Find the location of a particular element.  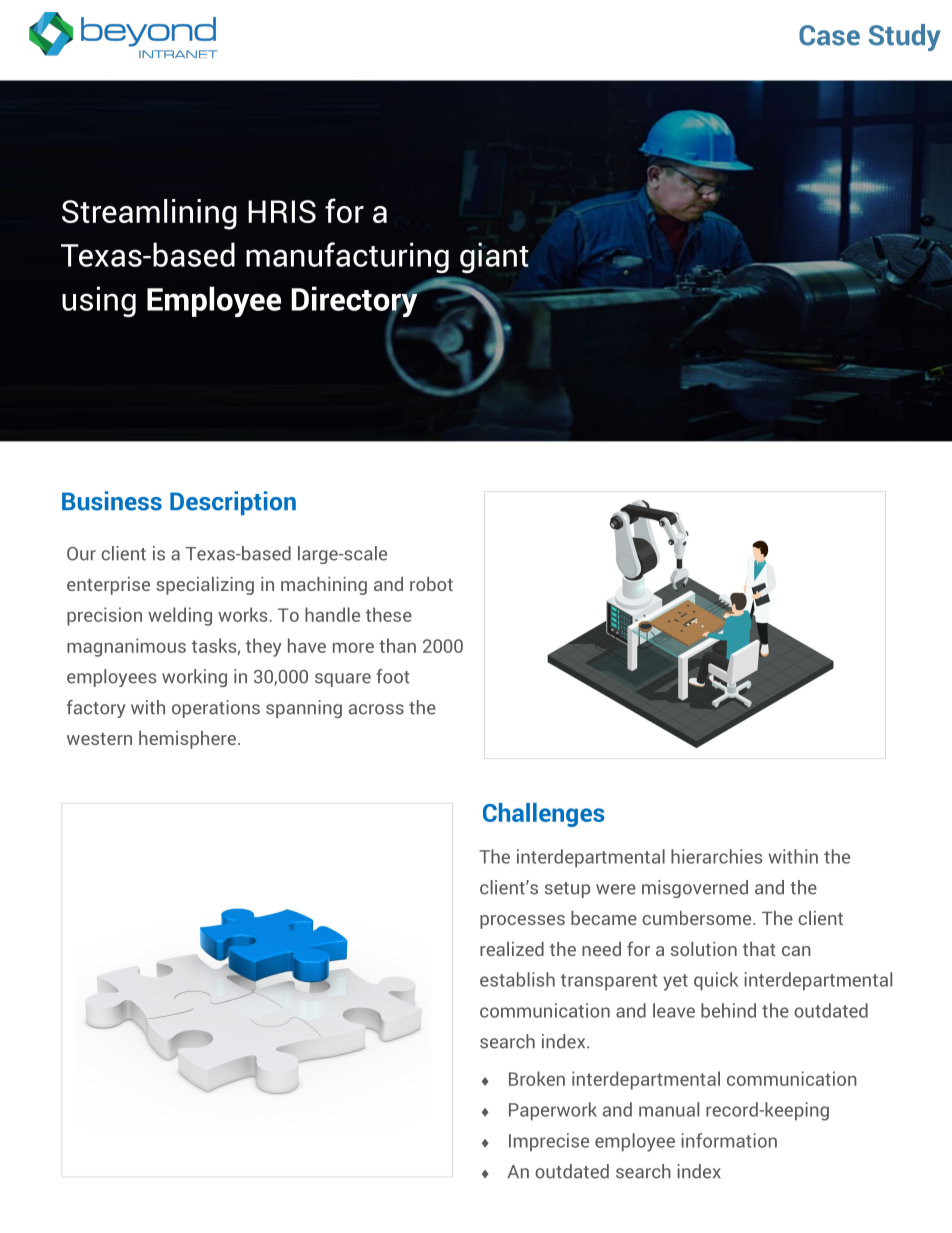

specializing is located at coordinates (205, 586).
